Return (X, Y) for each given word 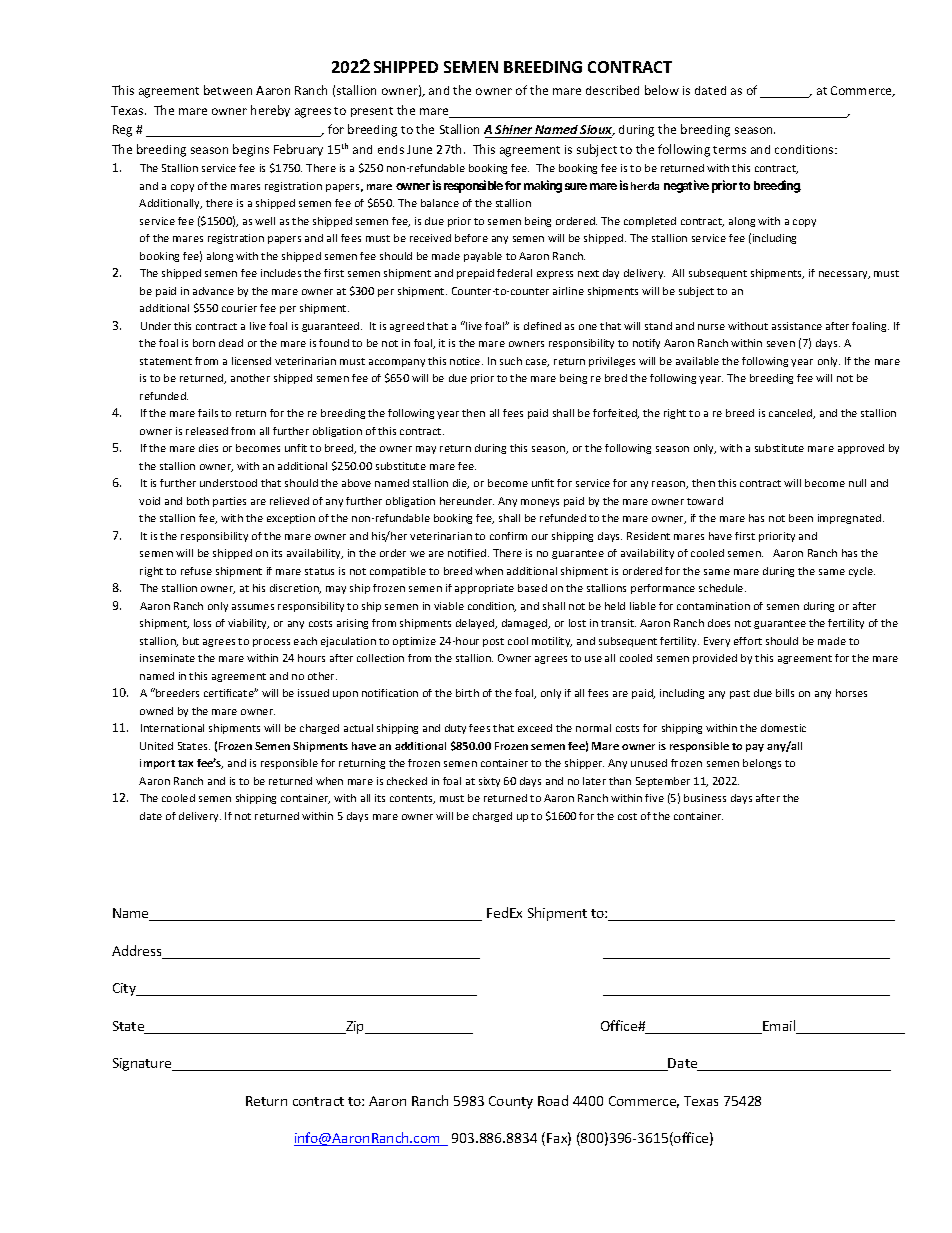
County (511, 1102)
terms (729, 150)
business (705, 798)
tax (185, 763)
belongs (762, 764)
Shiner (514, 131)
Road (553, 1100)
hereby (270, 111)
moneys (540, 503)
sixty (489, 782)
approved (861, 449)
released (207, 431)
